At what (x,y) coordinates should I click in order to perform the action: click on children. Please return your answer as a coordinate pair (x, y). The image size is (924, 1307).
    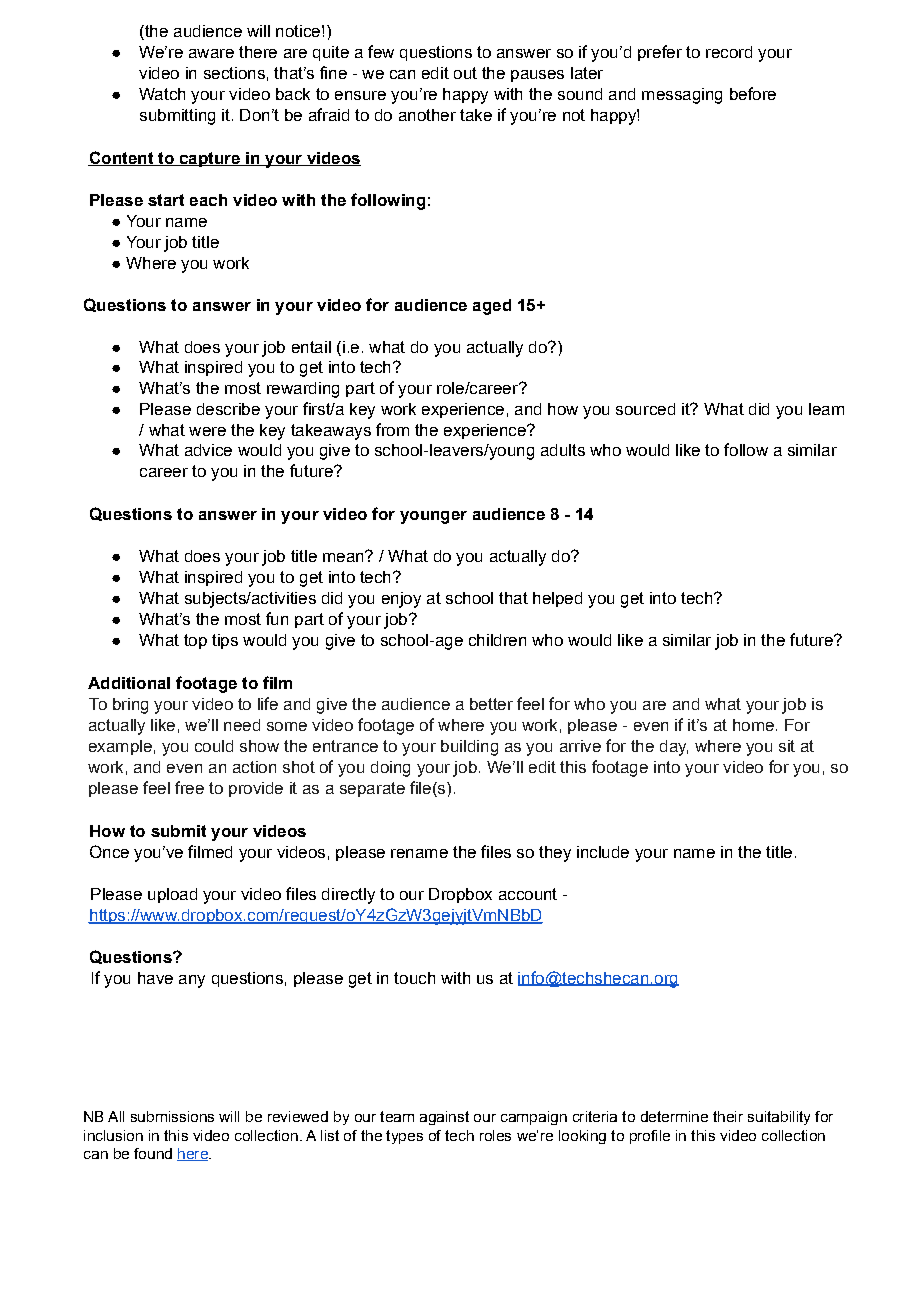
    Looking at the image, I should click on (497, 640).
